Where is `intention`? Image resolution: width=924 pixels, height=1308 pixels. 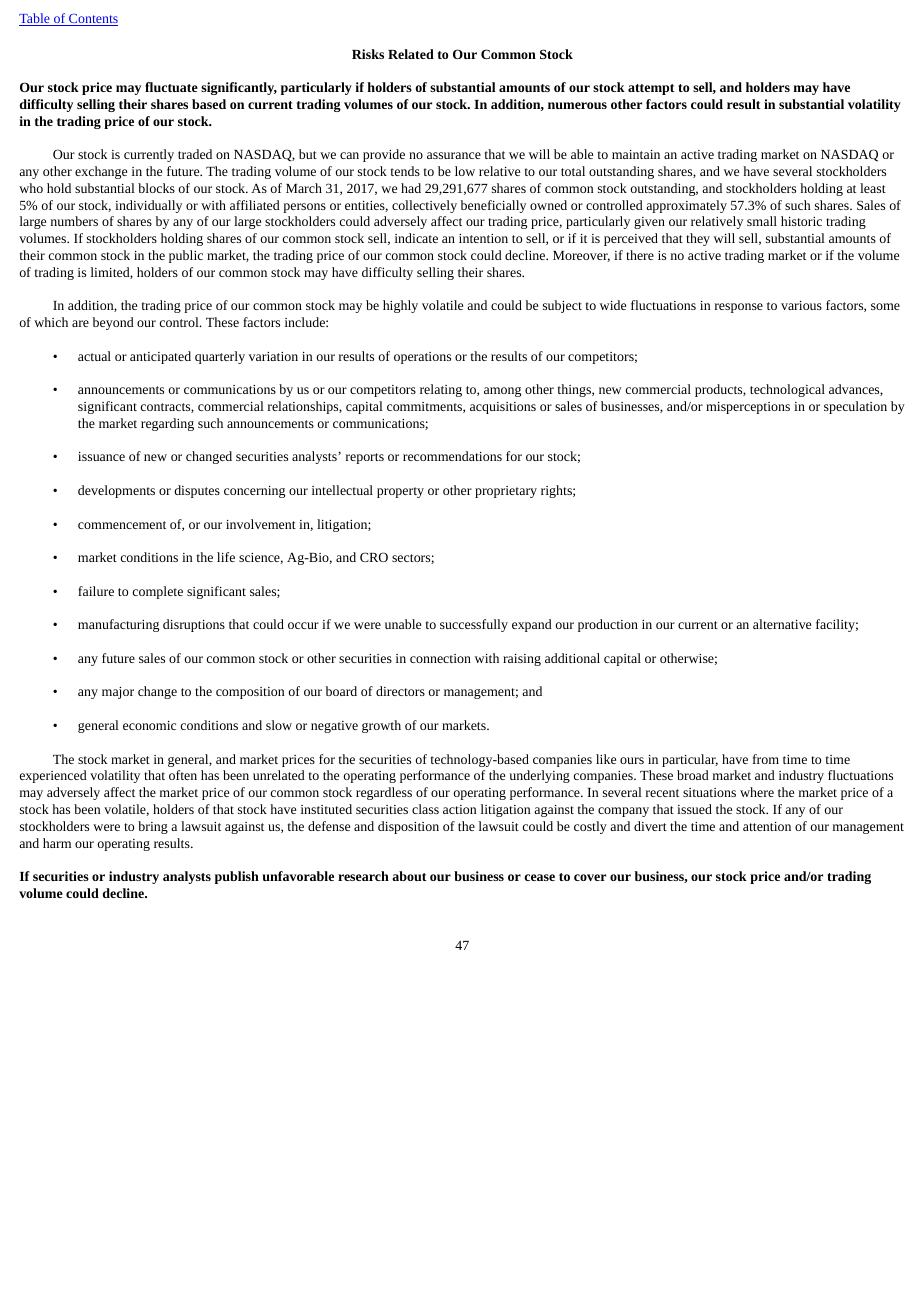 intention is located at coordinates (483, 238).
